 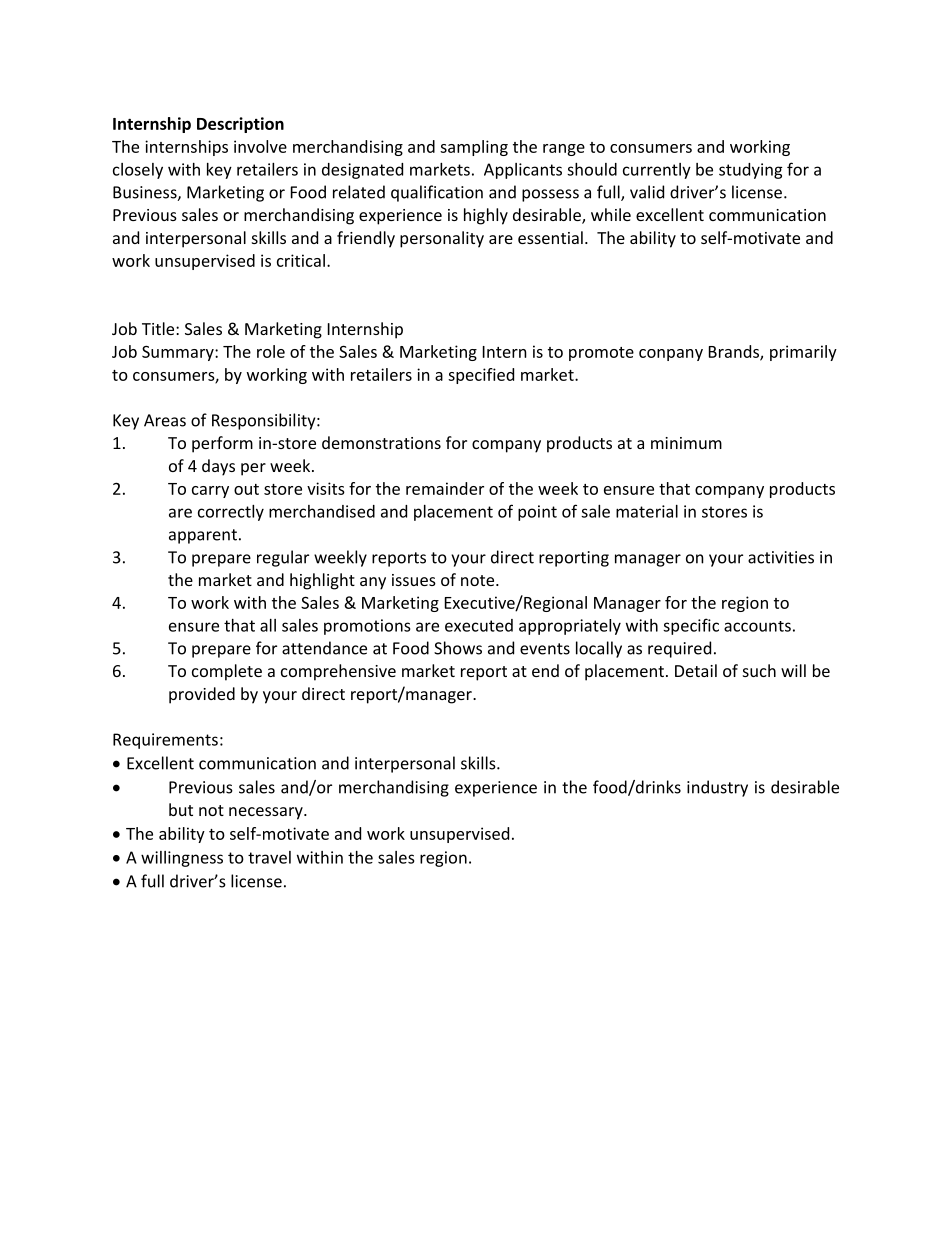 What do you see at coordinates (210, 492) in the page?
I see `carry` at bounding box center [210, 492].
